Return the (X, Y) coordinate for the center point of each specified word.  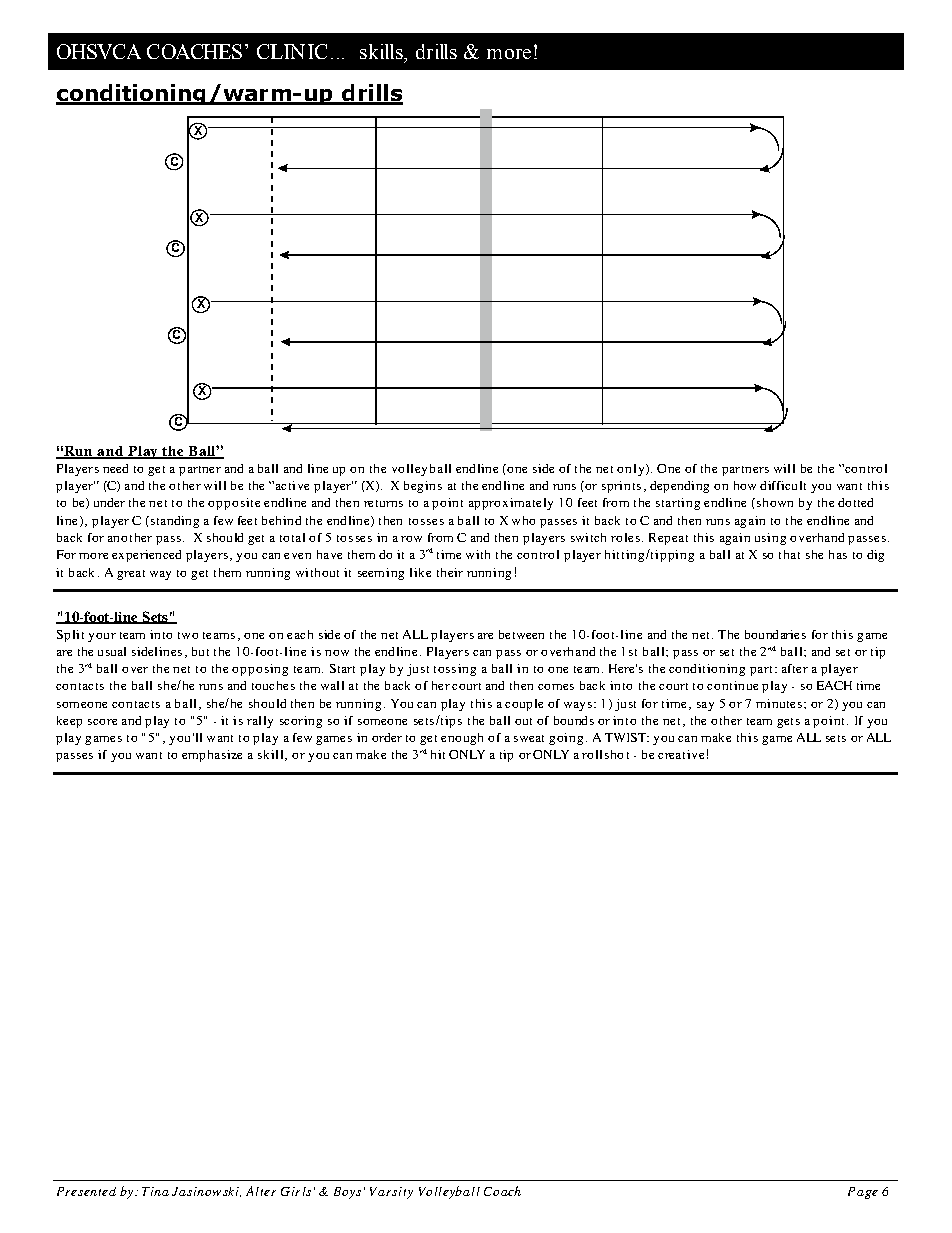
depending (679, 487)
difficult (783, 485)
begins (423, 487)
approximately (511, 504)
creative (681, 754)
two (188, 635)
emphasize (212, 756)
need (115, 468)
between (521, 634)
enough (462, 739)
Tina (155, 1191)
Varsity (391, 1193)
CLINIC (292, 51)
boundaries (775, 634)
